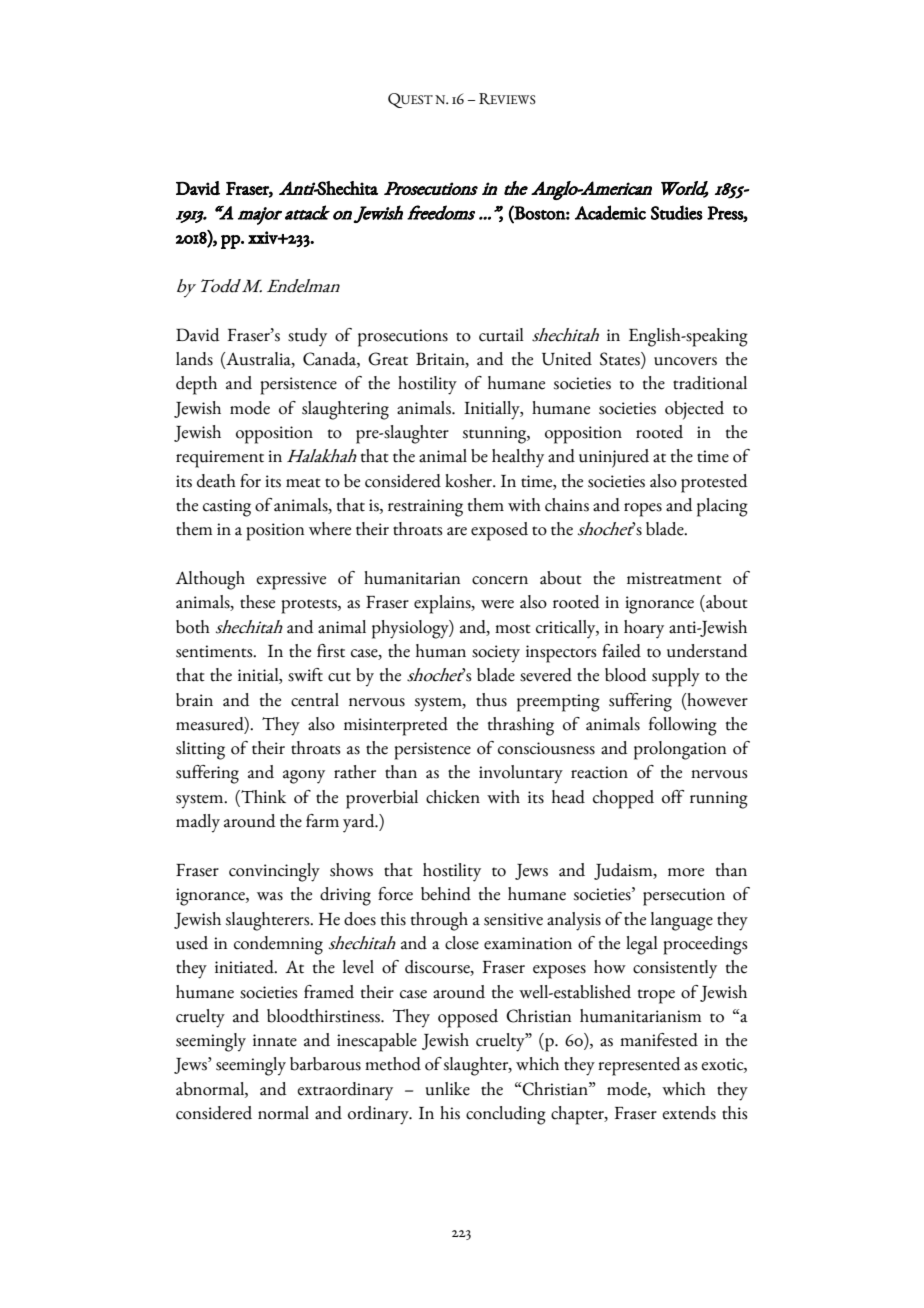  Describe the element at coordinates (307, 337) in the document. I see `study` at that location.
